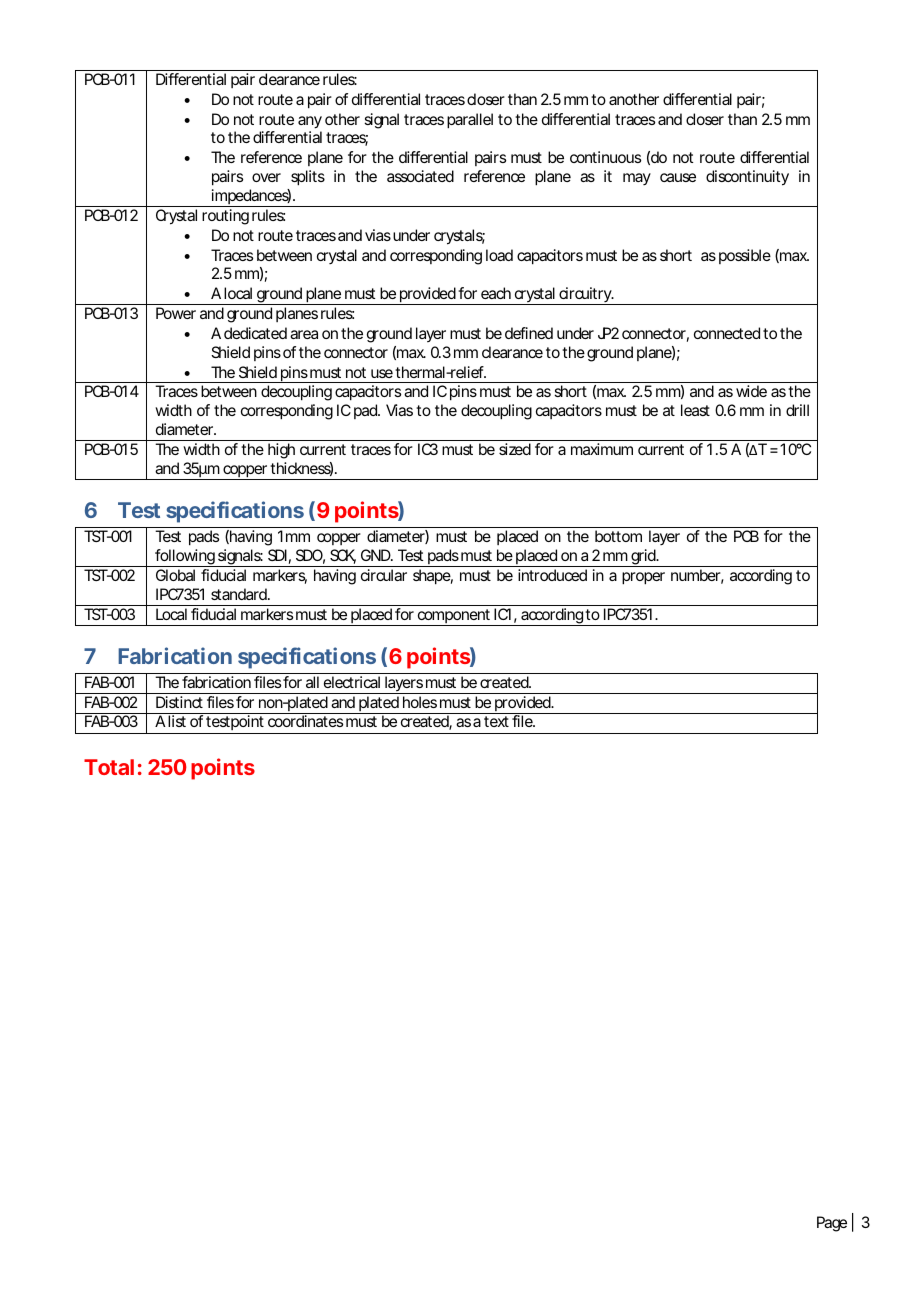  What do you see at coordinates (109, 767) in the document?
I see `Total` at bounding box center [109, 767].
